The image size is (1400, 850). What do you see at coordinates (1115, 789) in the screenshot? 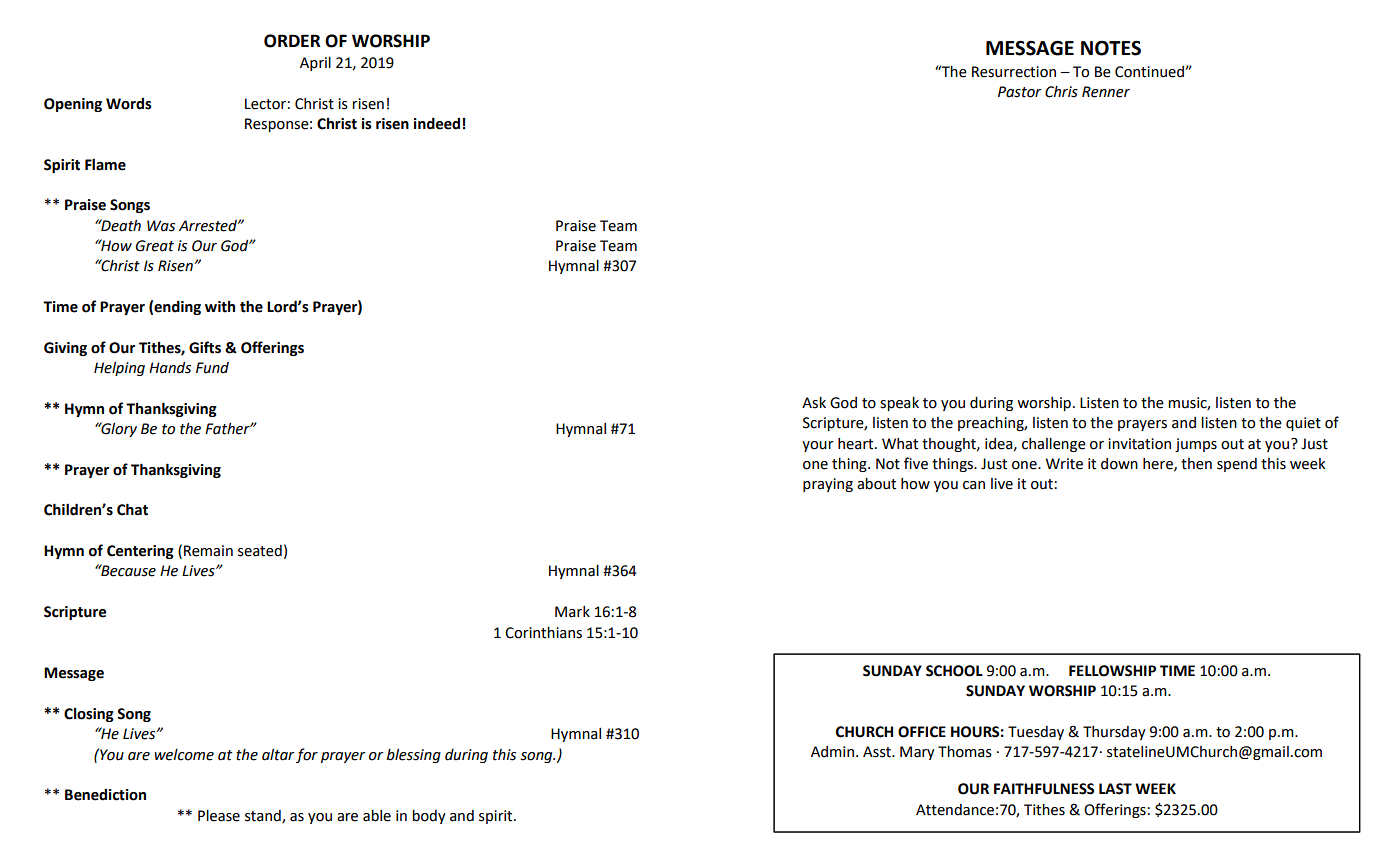
I see `LAST` at bounding box center [1115, 789].
